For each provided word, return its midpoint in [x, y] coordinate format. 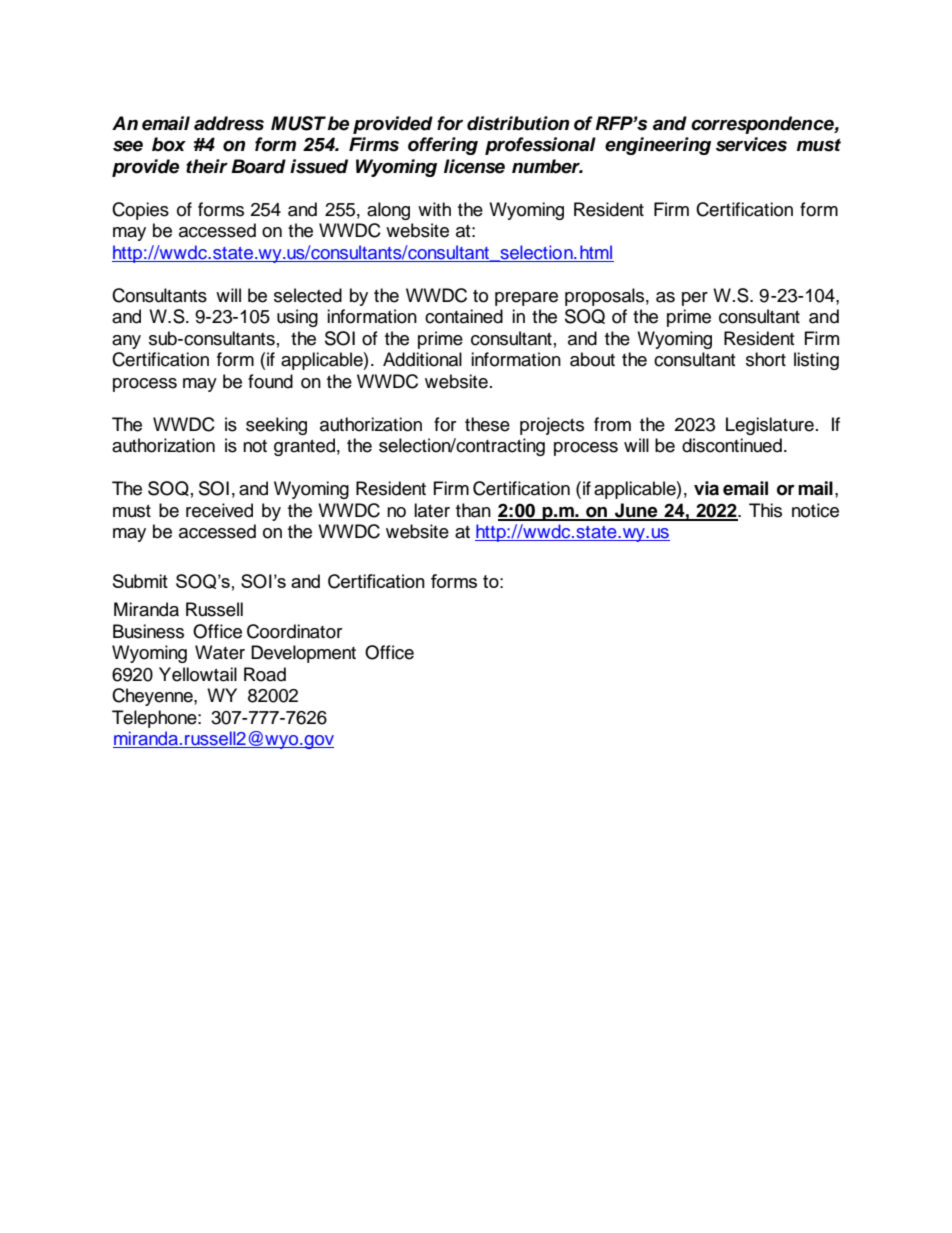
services [751, 144]
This [765, 510]
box [169, 144]
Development [303, 654]
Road [265, 674]
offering [443, 146]
